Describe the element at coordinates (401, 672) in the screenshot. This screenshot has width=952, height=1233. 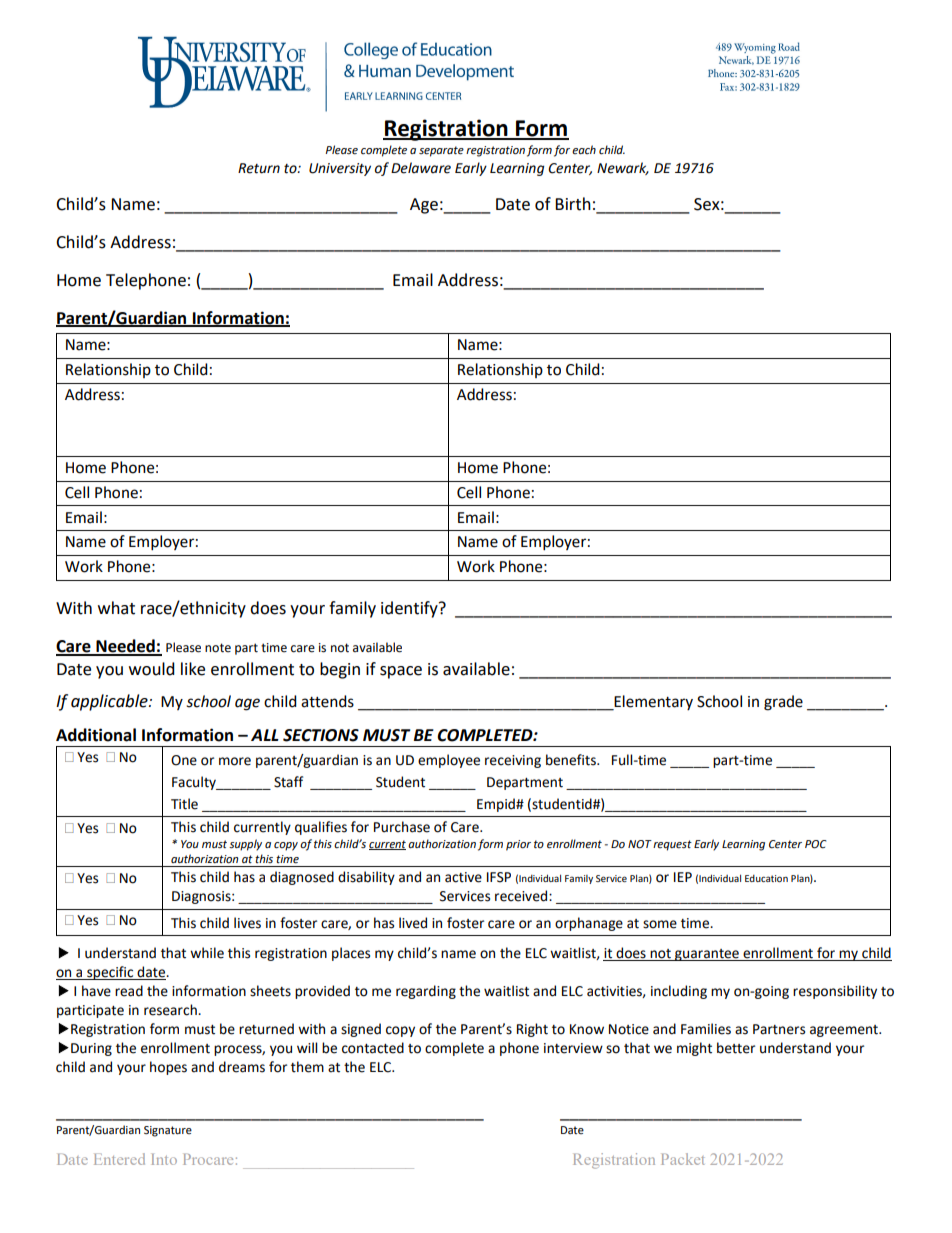
I see `space` at that location.
